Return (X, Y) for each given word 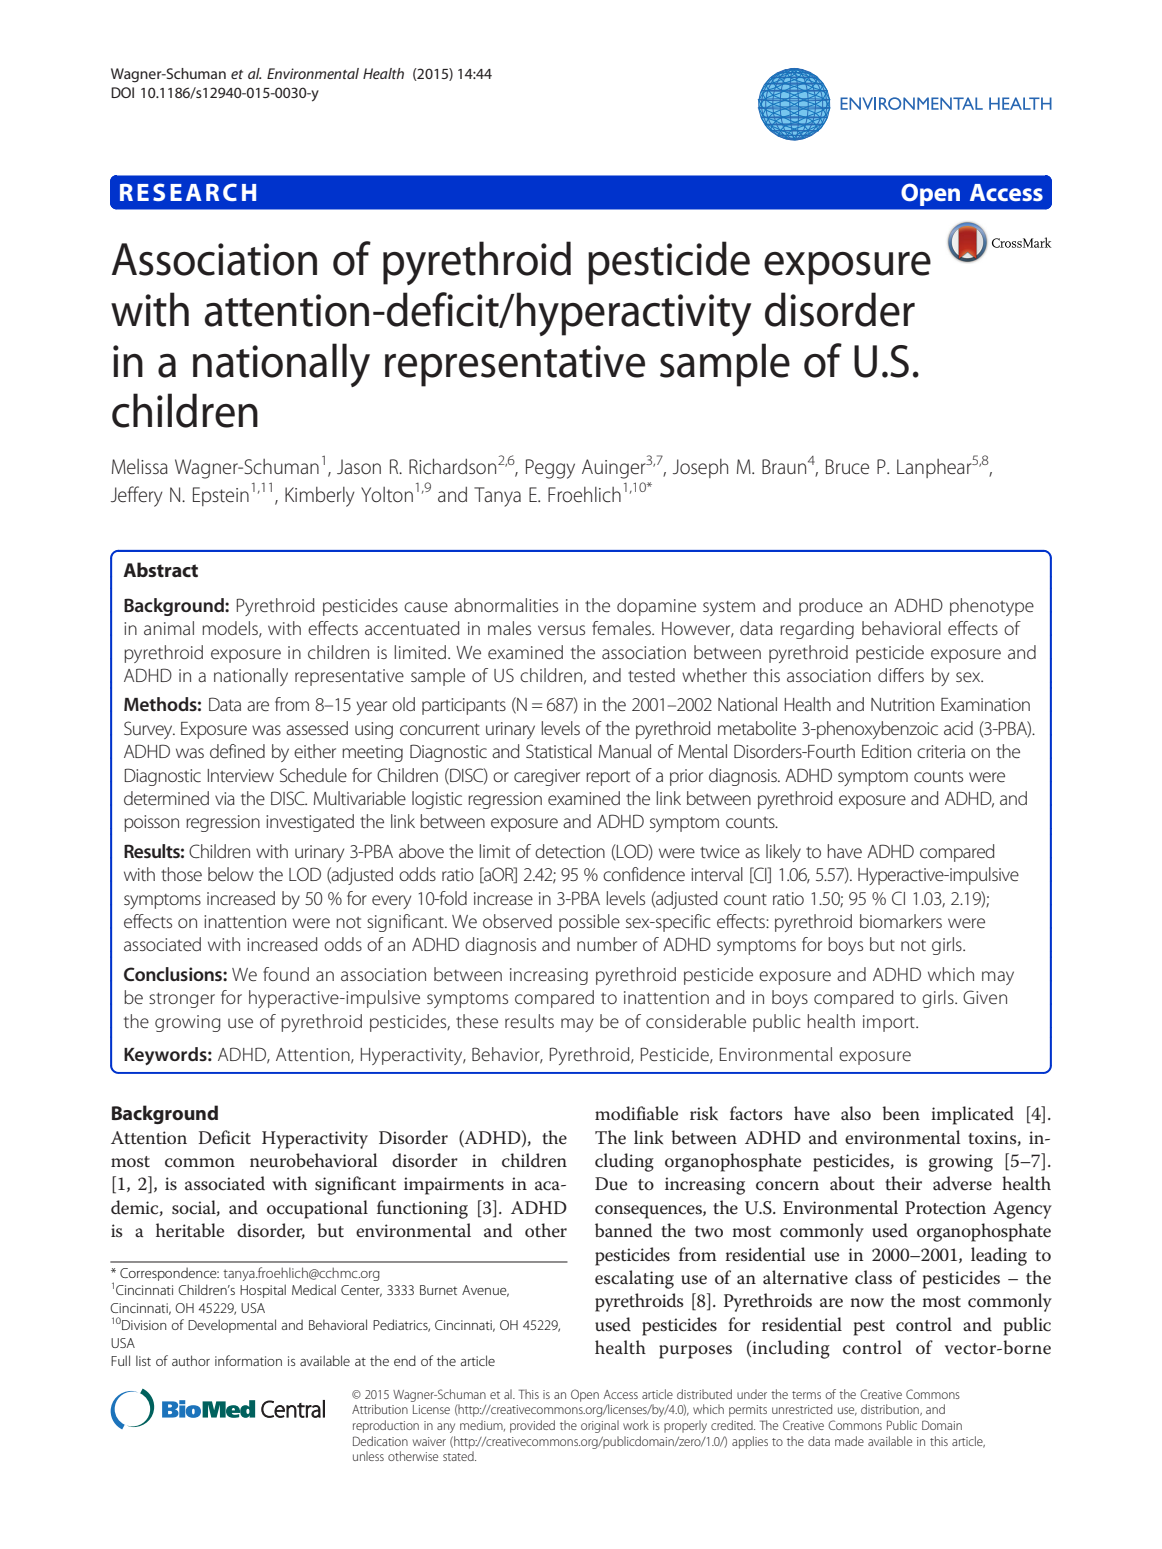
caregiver (547, 777)
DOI (122, 92)
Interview (241, 775)
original (600, 1426)
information (248, 1360)
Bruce (847, 467)
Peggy (550, 469)
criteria (941, 751)
